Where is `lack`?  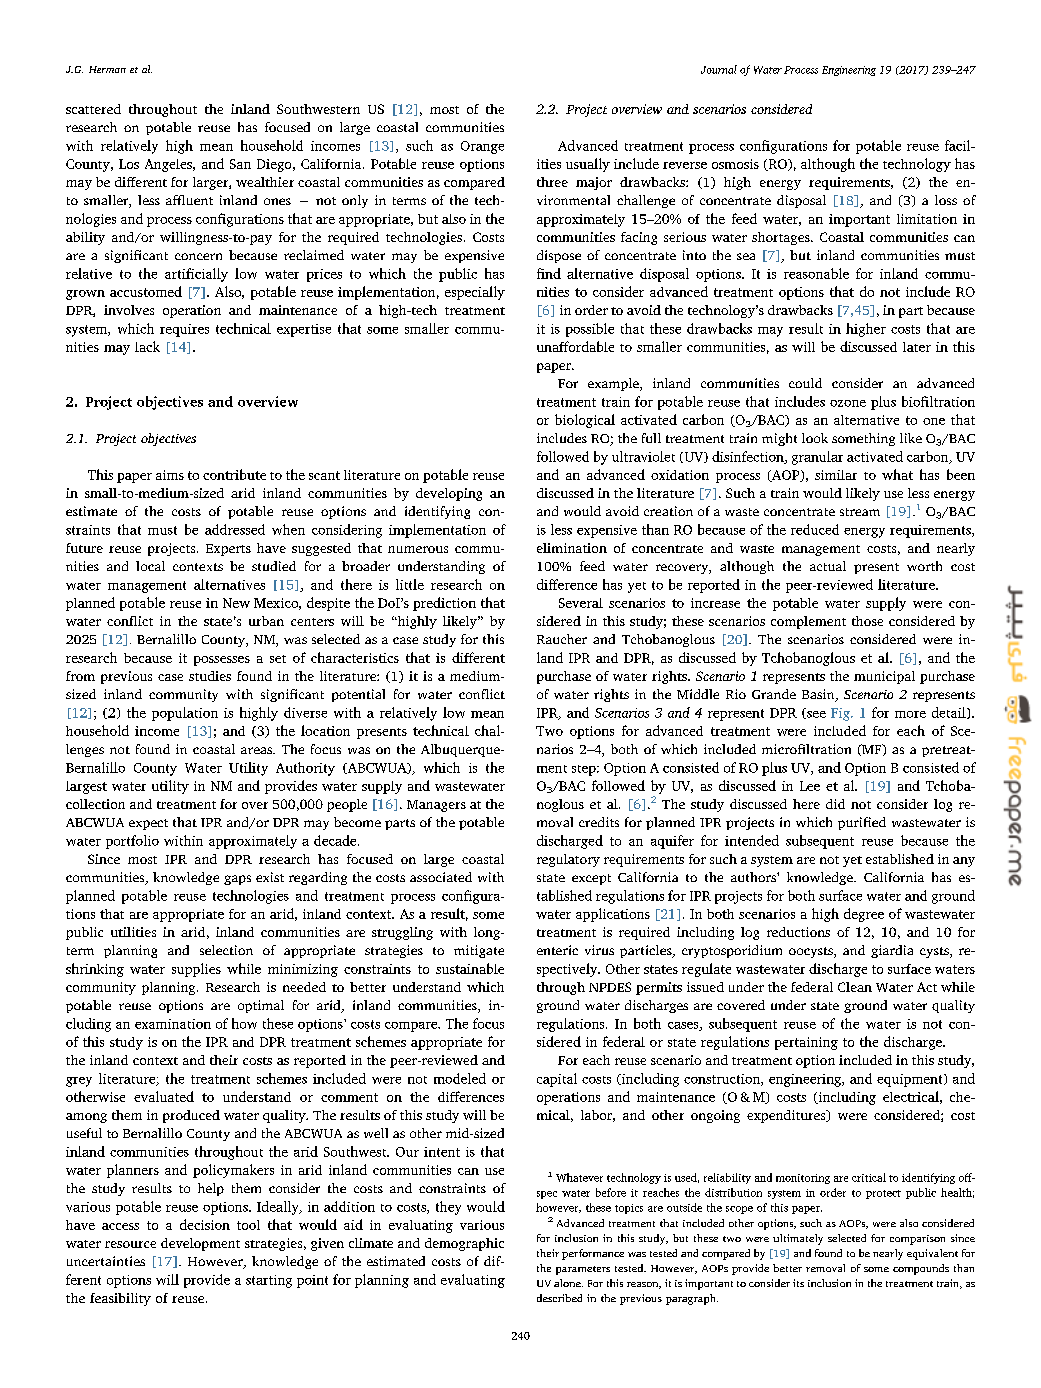
lack is located at coordinates (147, 346).
